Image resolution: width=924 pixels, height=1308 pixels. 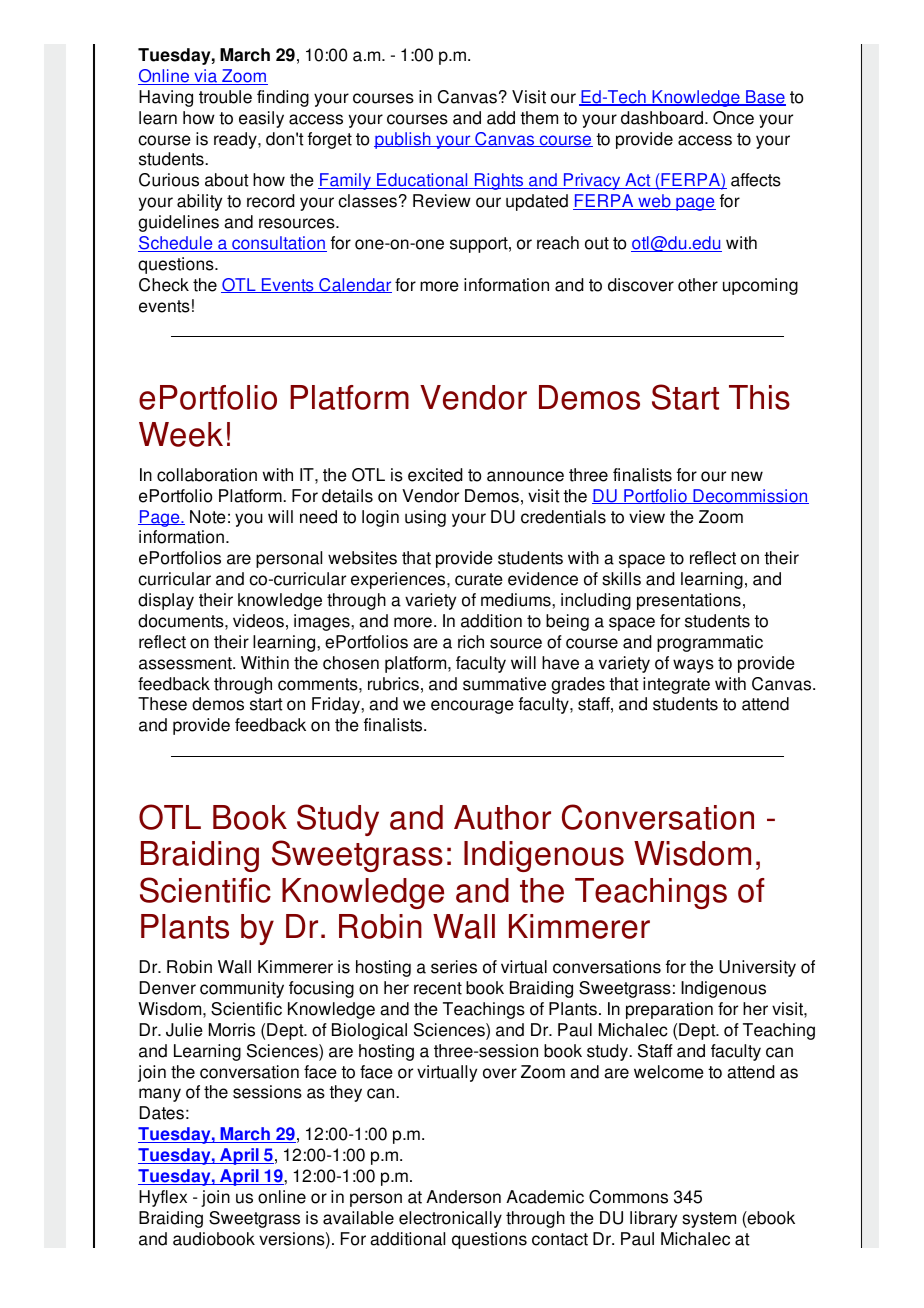 What do you see at coordinates (662, 118) in the screenshot?
I see `dashboard` at bounding box center [662, 118].
